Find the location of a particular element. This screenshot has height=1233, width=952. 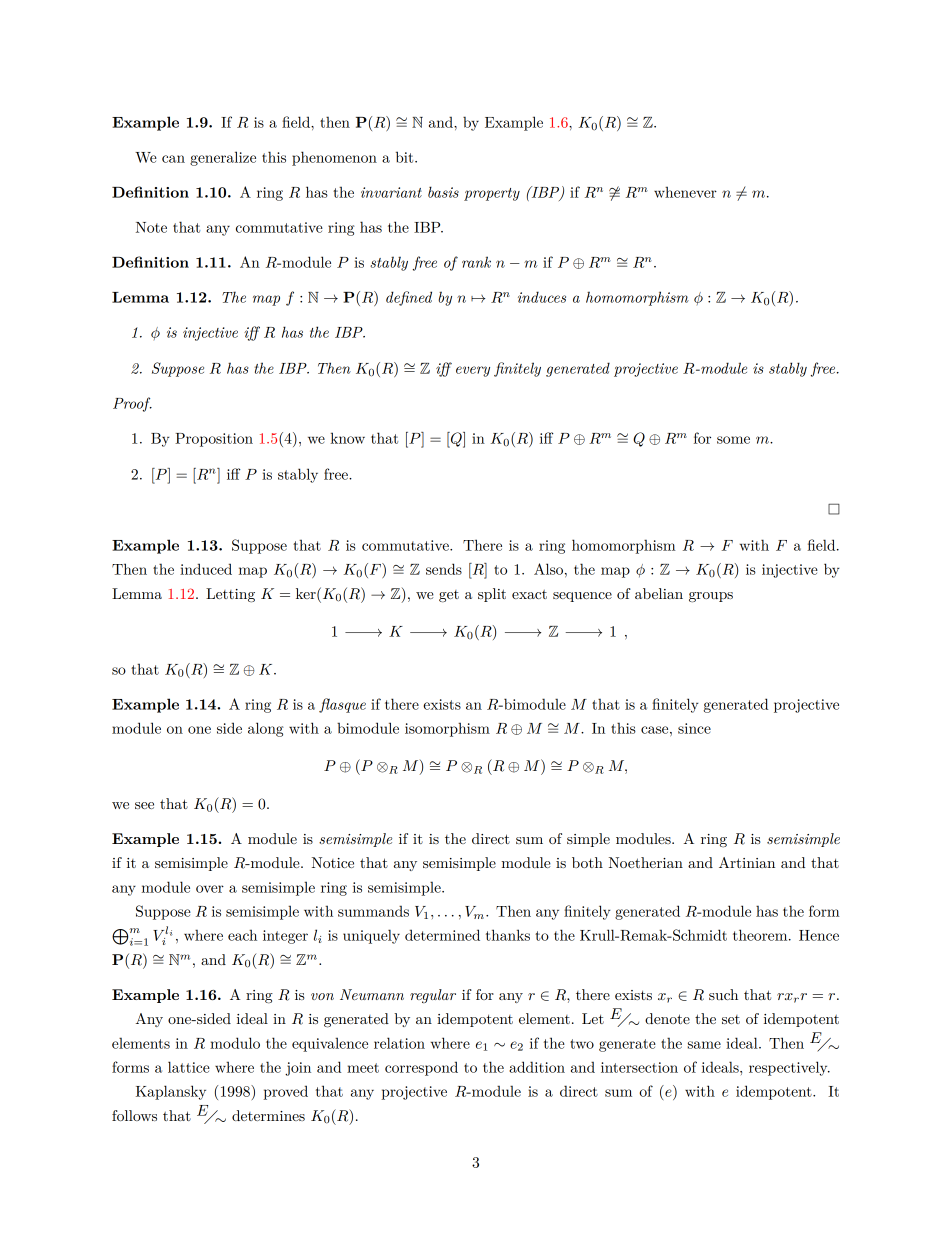

along is located at coordinates (266, 729).
